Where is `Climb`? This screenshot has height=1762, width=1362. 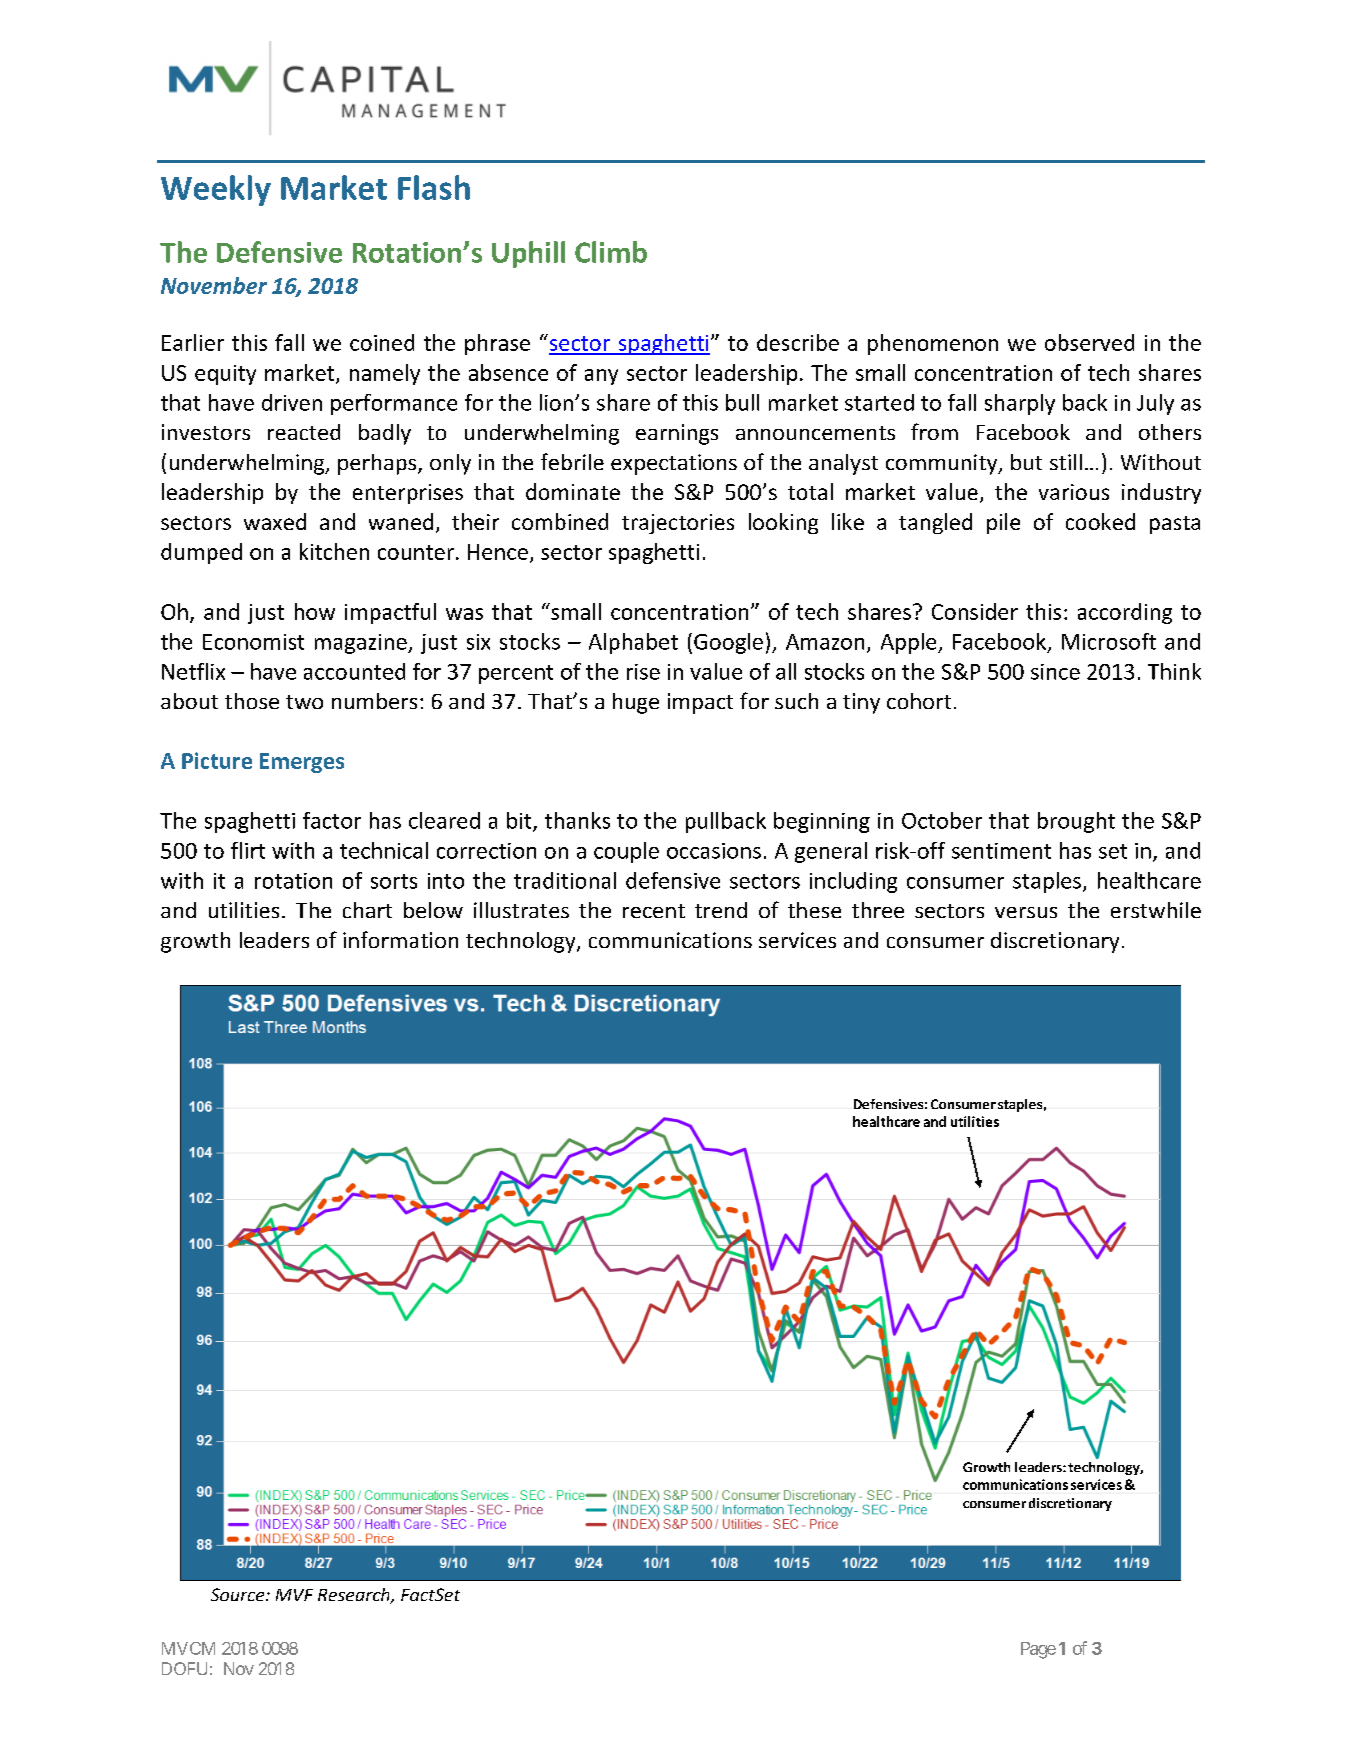 Climb is located at coordinates (611, 252).
